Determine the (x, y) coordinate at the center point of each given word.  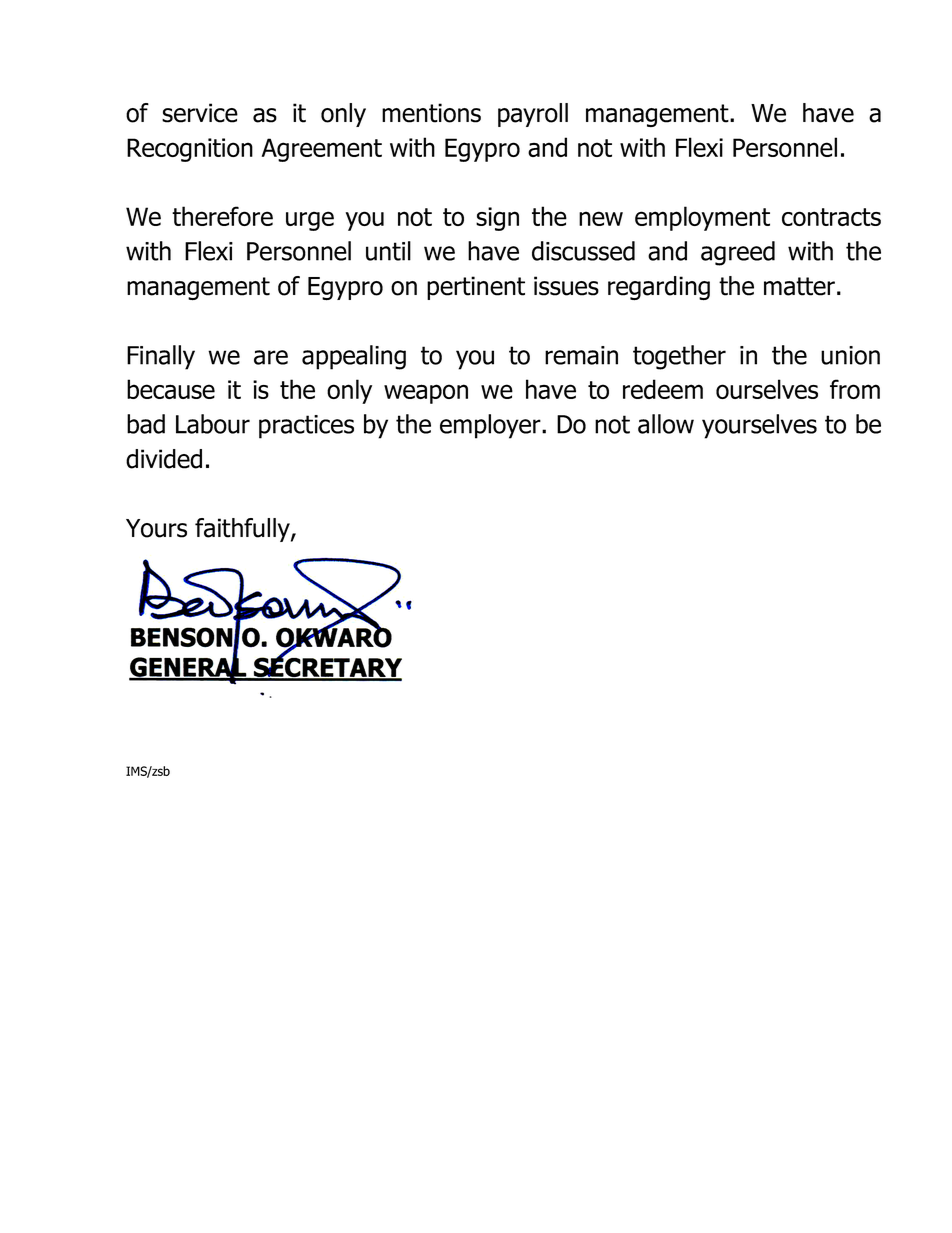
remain (581, 355)
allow (666, 424)
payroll (533, 115)
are (271, 357)
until (388, 251)
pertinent (476, 288)
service (200, 113)
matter (799, 286)
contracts (831, 217)
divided (164, 459)
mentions (431, 113)
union (850, 355)
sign (497, 219)
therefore (222, 216)
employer (491, 426)
